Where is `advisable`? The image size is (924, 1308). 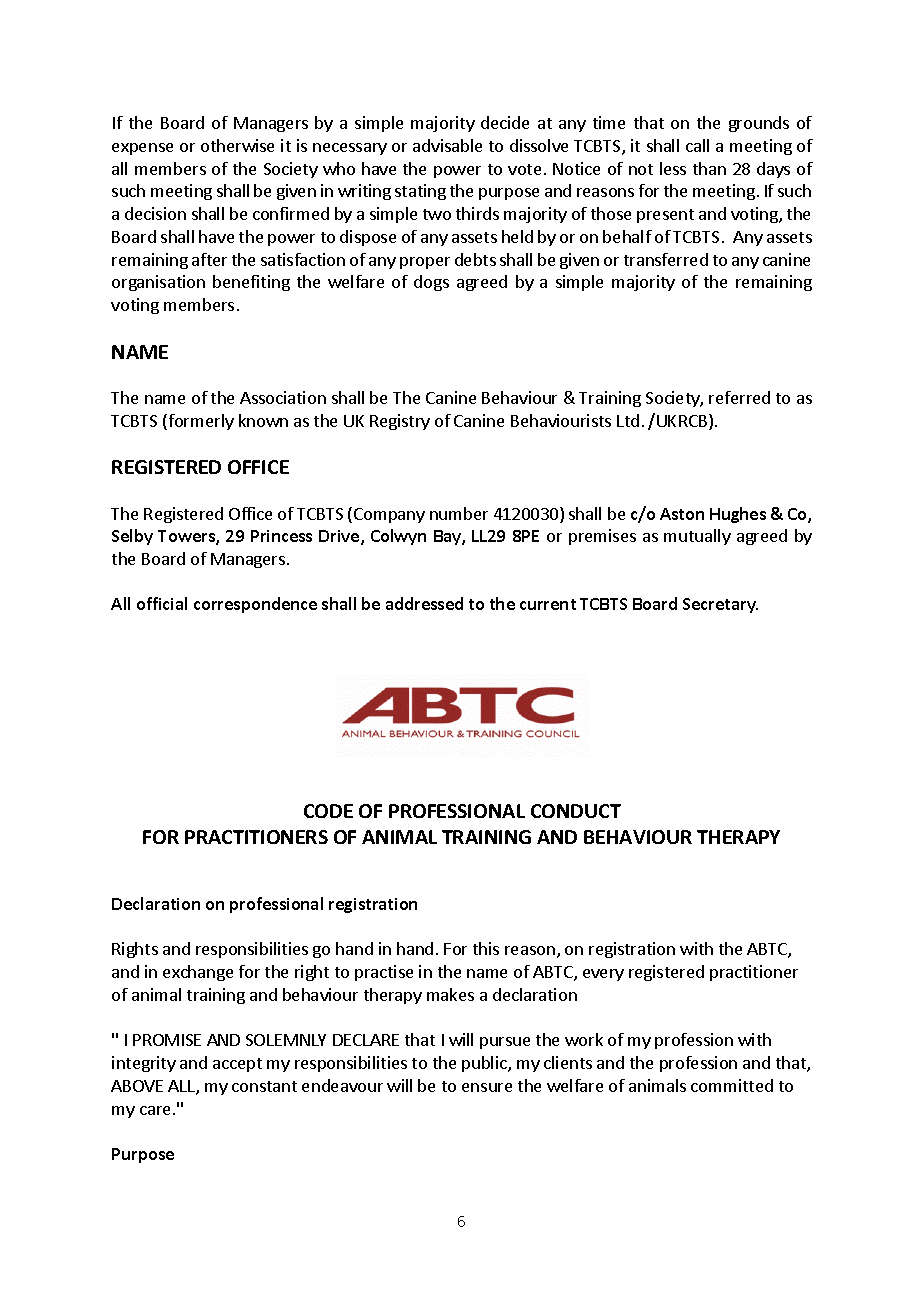
advisable is located at coordinates (447, 145).
